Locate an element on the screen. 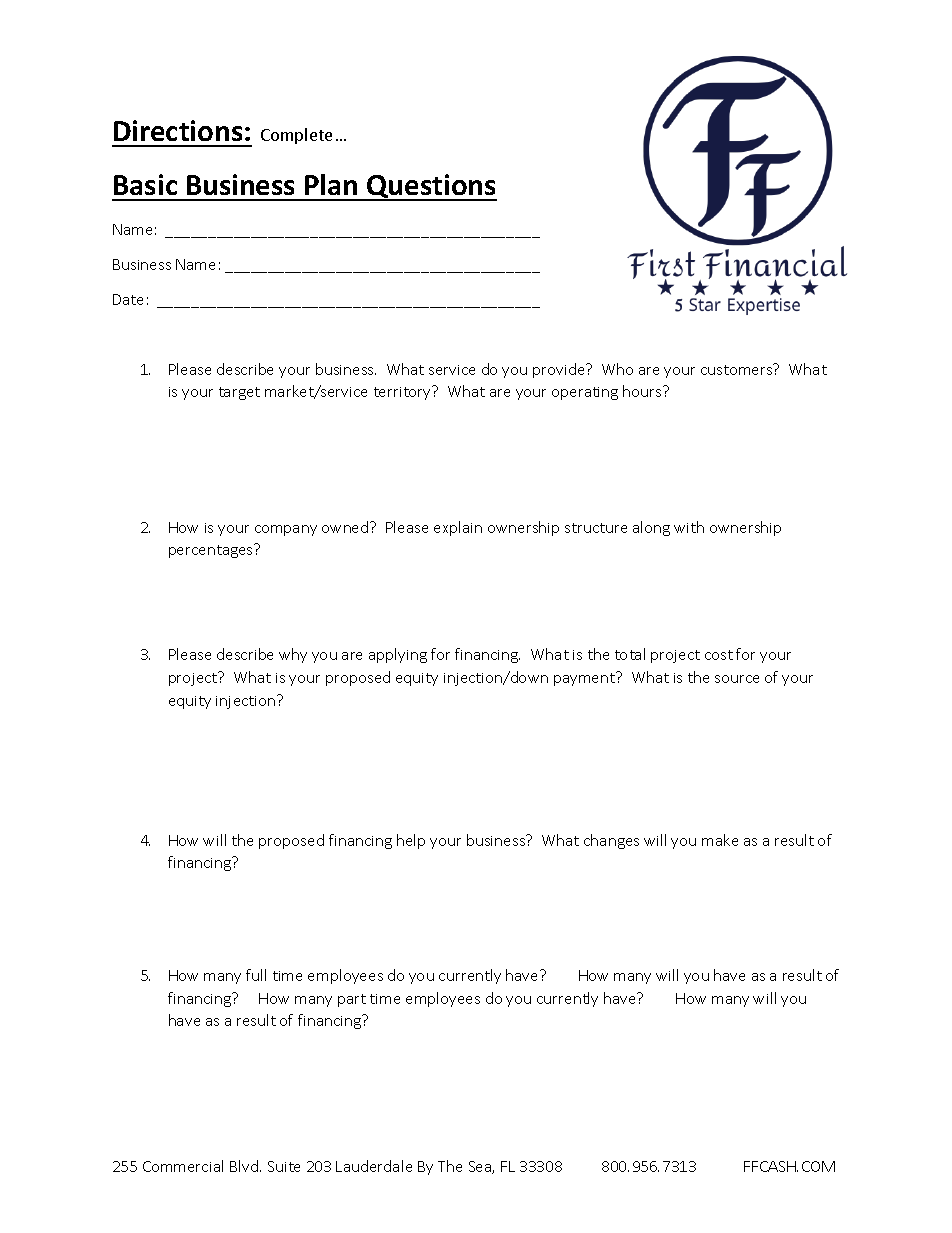  full is located at coordinates (256, 975).
